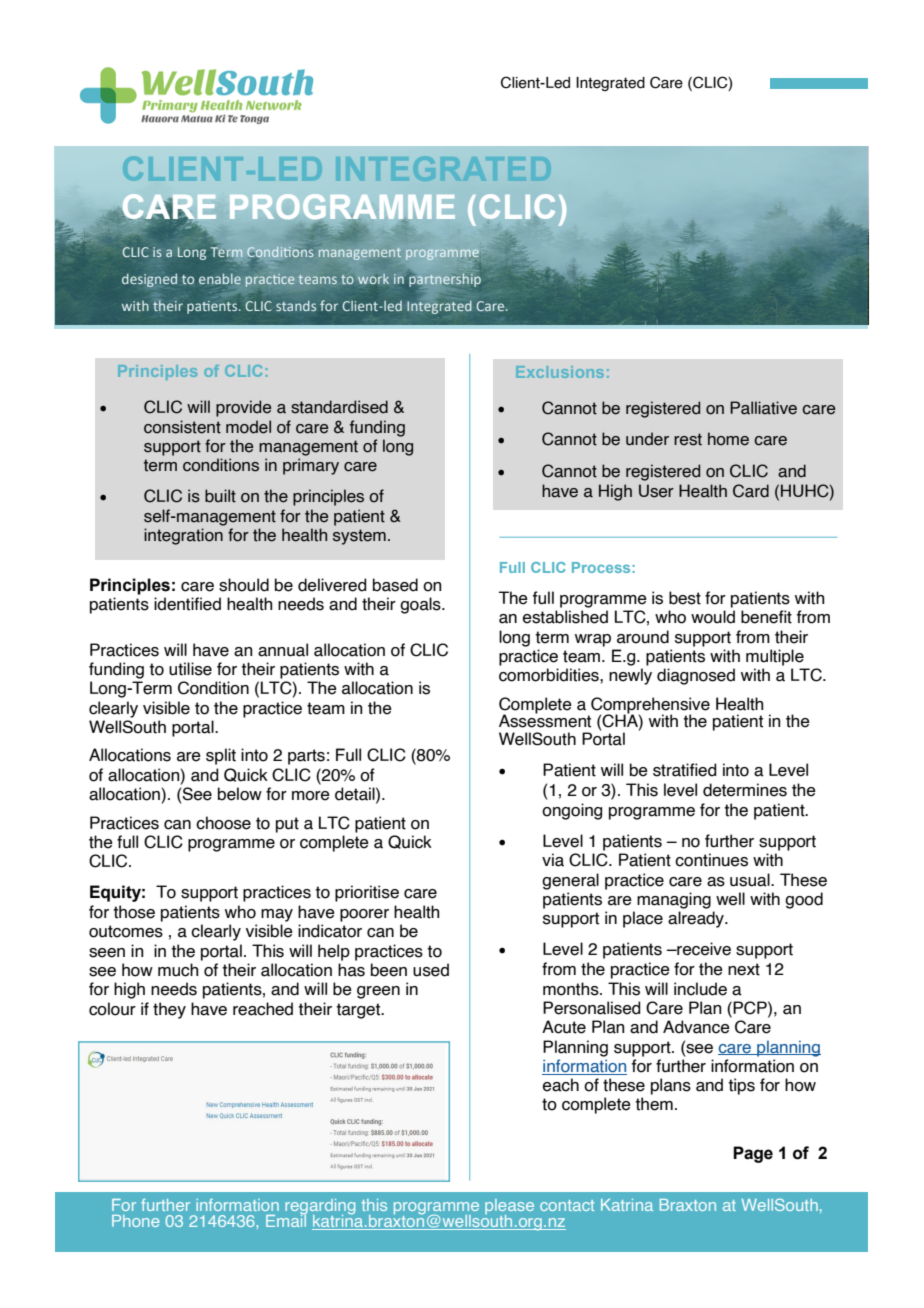  Describe the element at coordinates (763, 408) in the screenshot. I see `Palliative` at that location.
